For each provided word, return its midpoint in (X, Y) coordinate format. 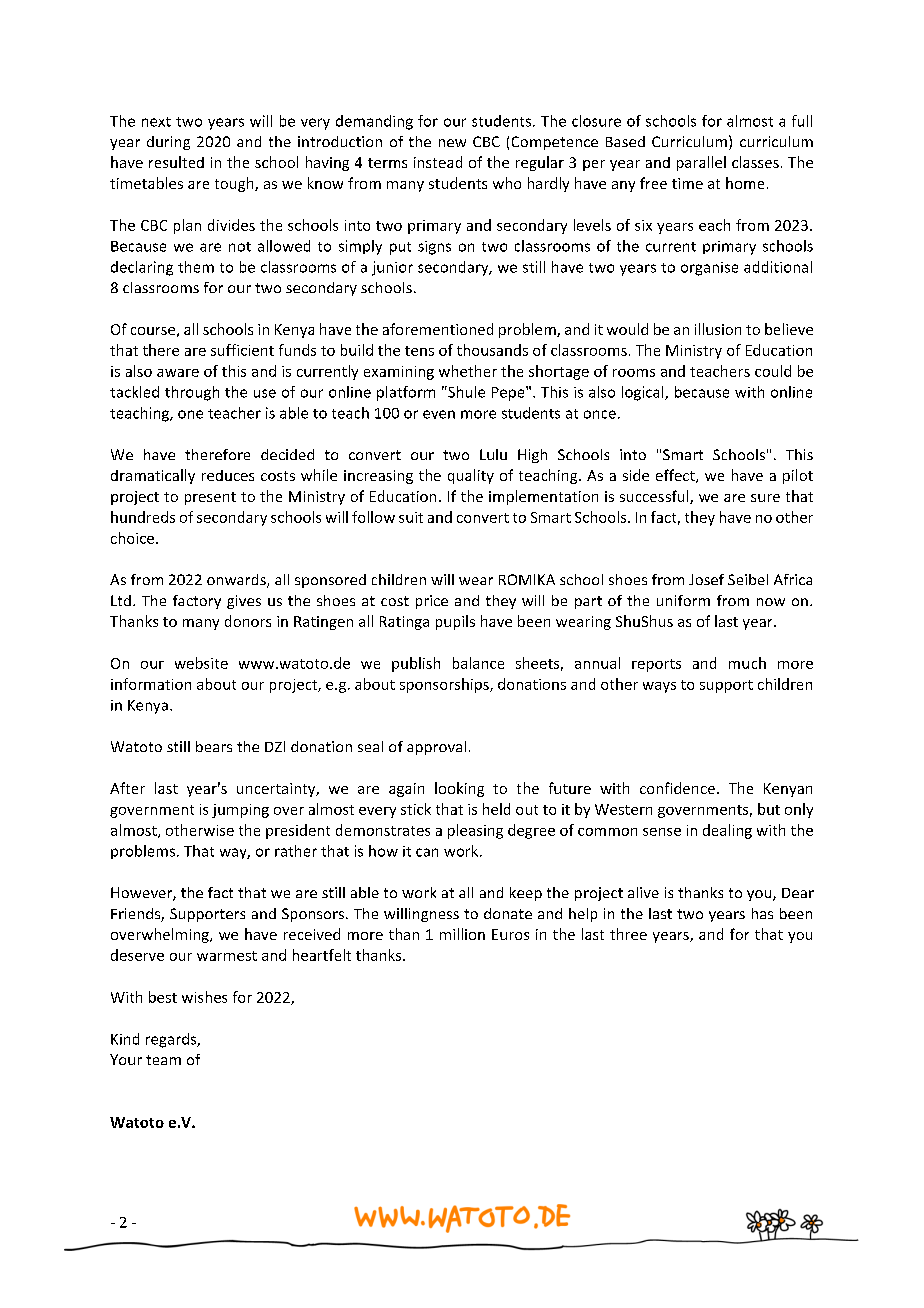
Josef (706, 579)
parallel (701, 163)
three (628, 934)
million (462, 934)
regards (172, 1040)
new (452, 143)
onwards (237, 581)
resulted (176, 162)
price (432, 602)
